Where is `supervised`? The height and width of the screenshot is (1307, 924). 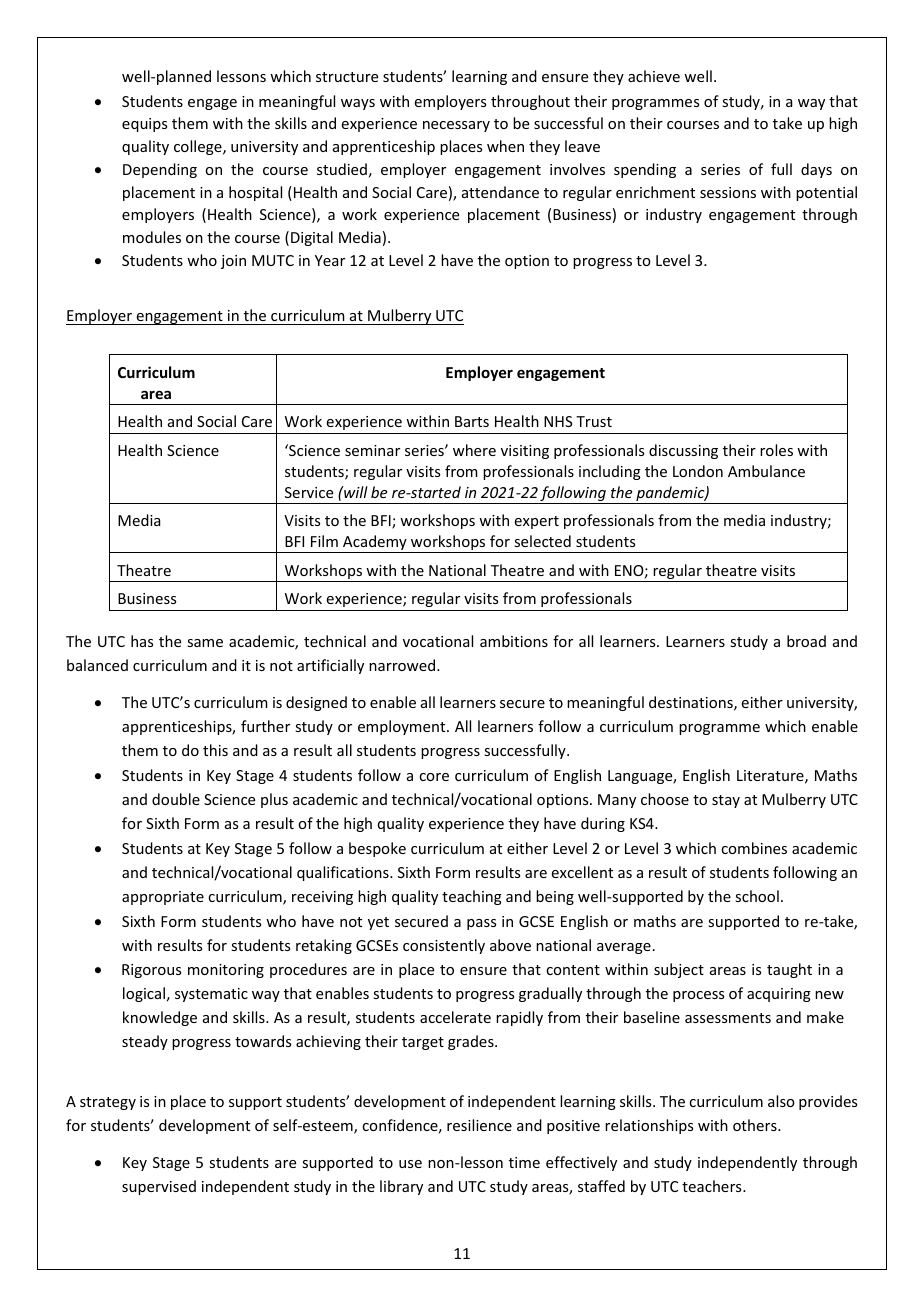 supervised is located at coordinates (159, 1187).
